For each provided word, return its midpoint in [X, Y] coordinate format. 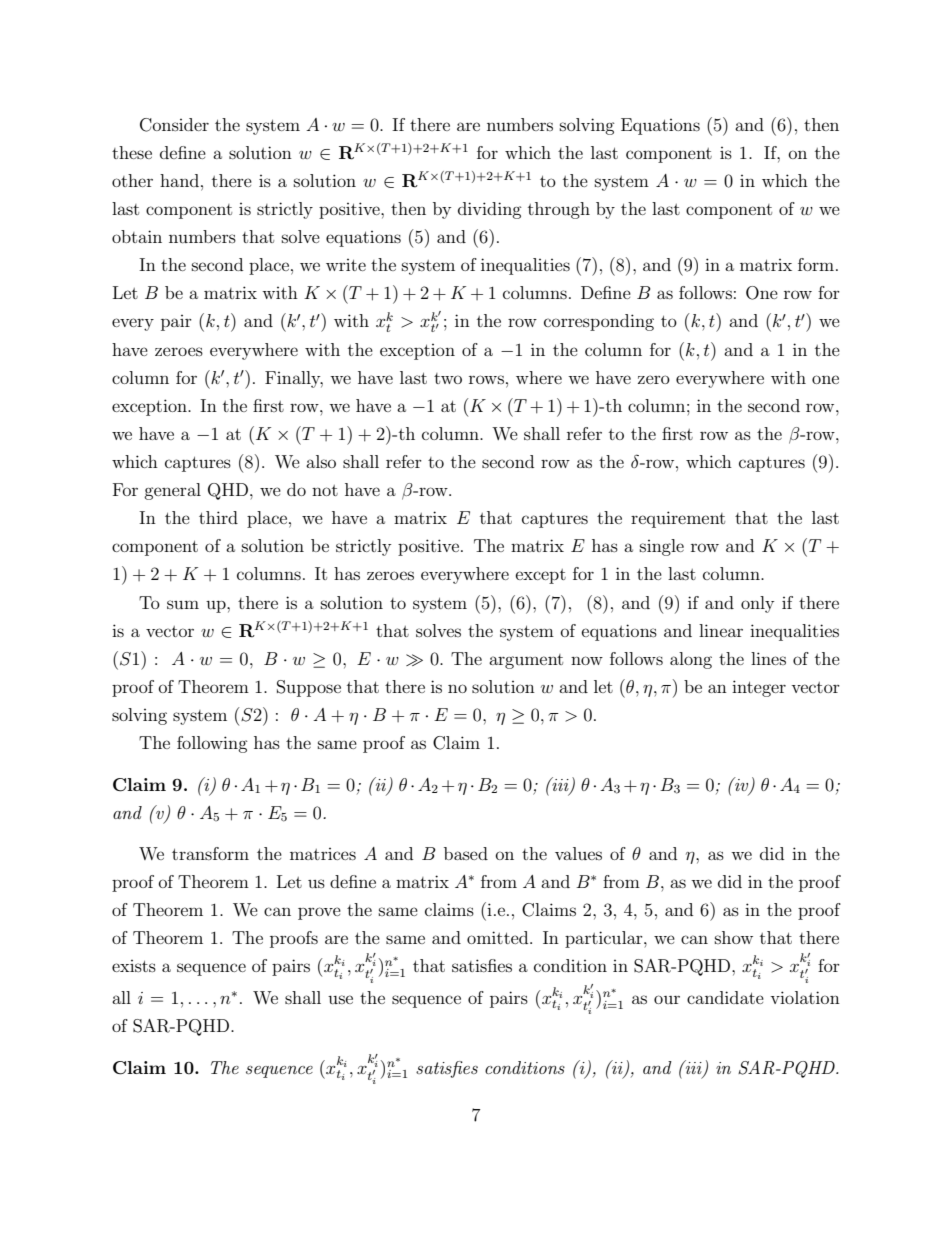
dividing [490, 210]
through [559, 210]
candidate [725, 997]
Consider [174, 125]
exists [134, 966]
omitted [499, 937]
